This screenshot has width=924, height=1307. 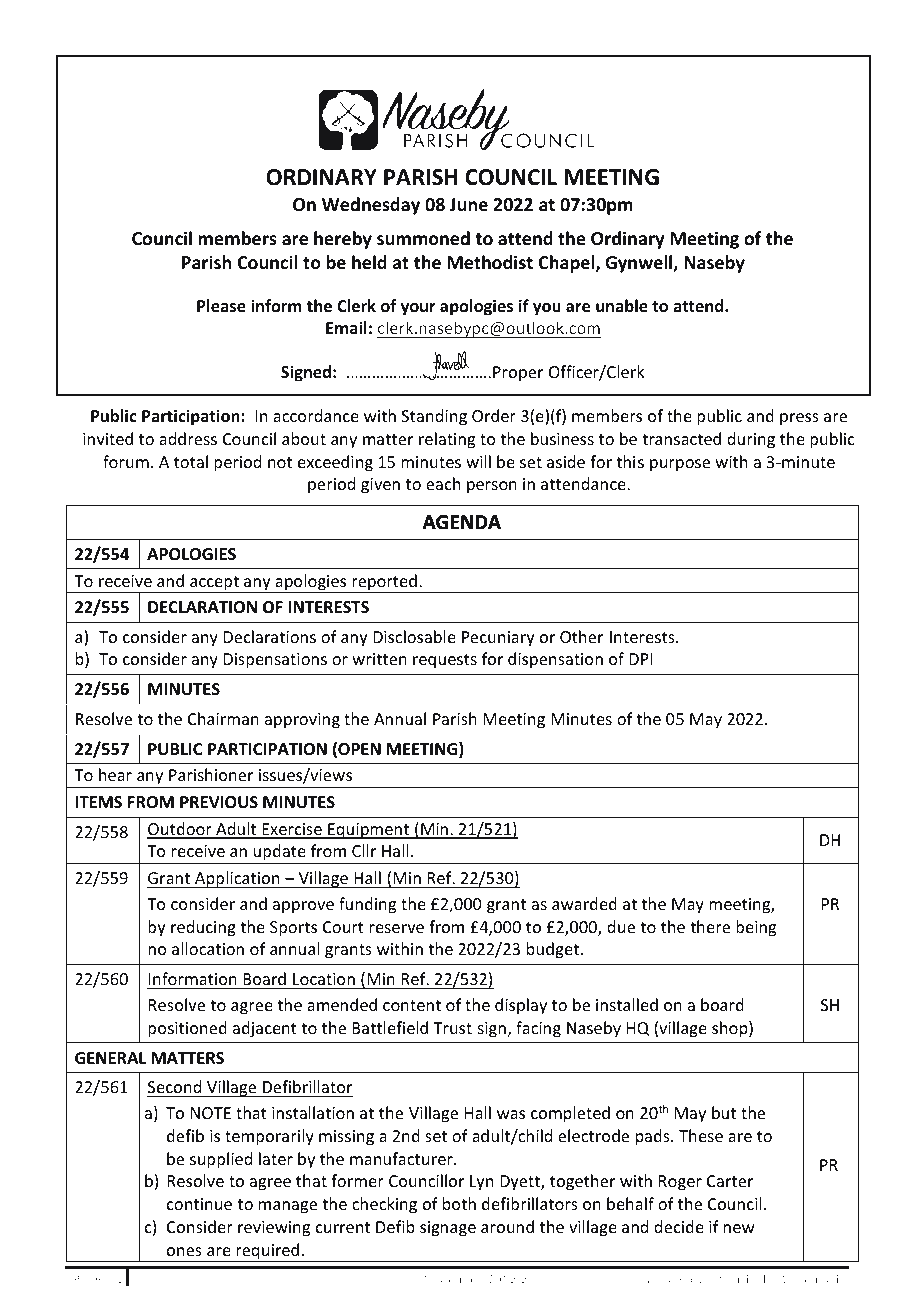 I want to click on DPI, so click(x=640, y=659).
